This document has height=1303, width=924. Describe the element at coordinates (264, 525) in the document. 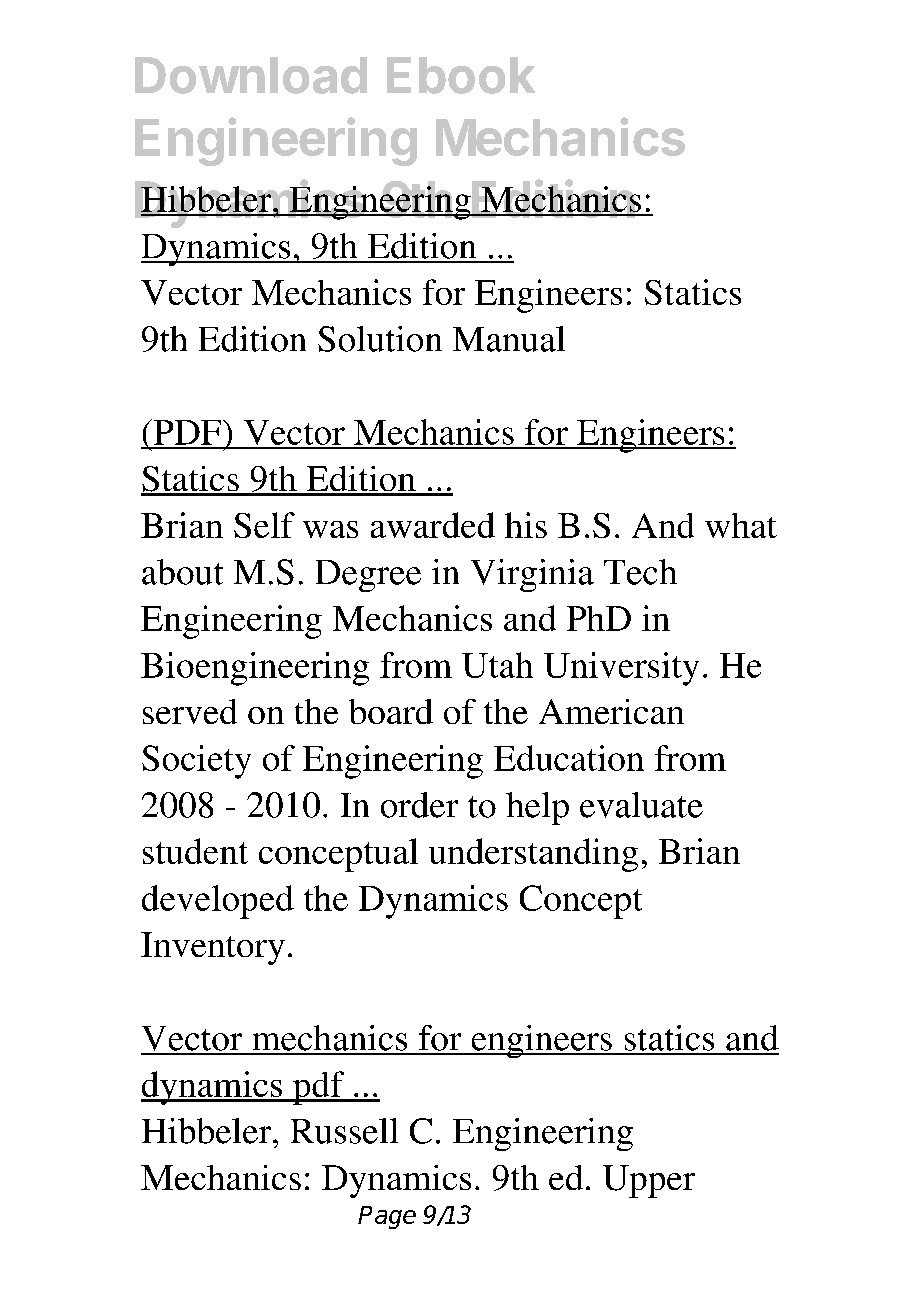

I see `Self` at that location.
